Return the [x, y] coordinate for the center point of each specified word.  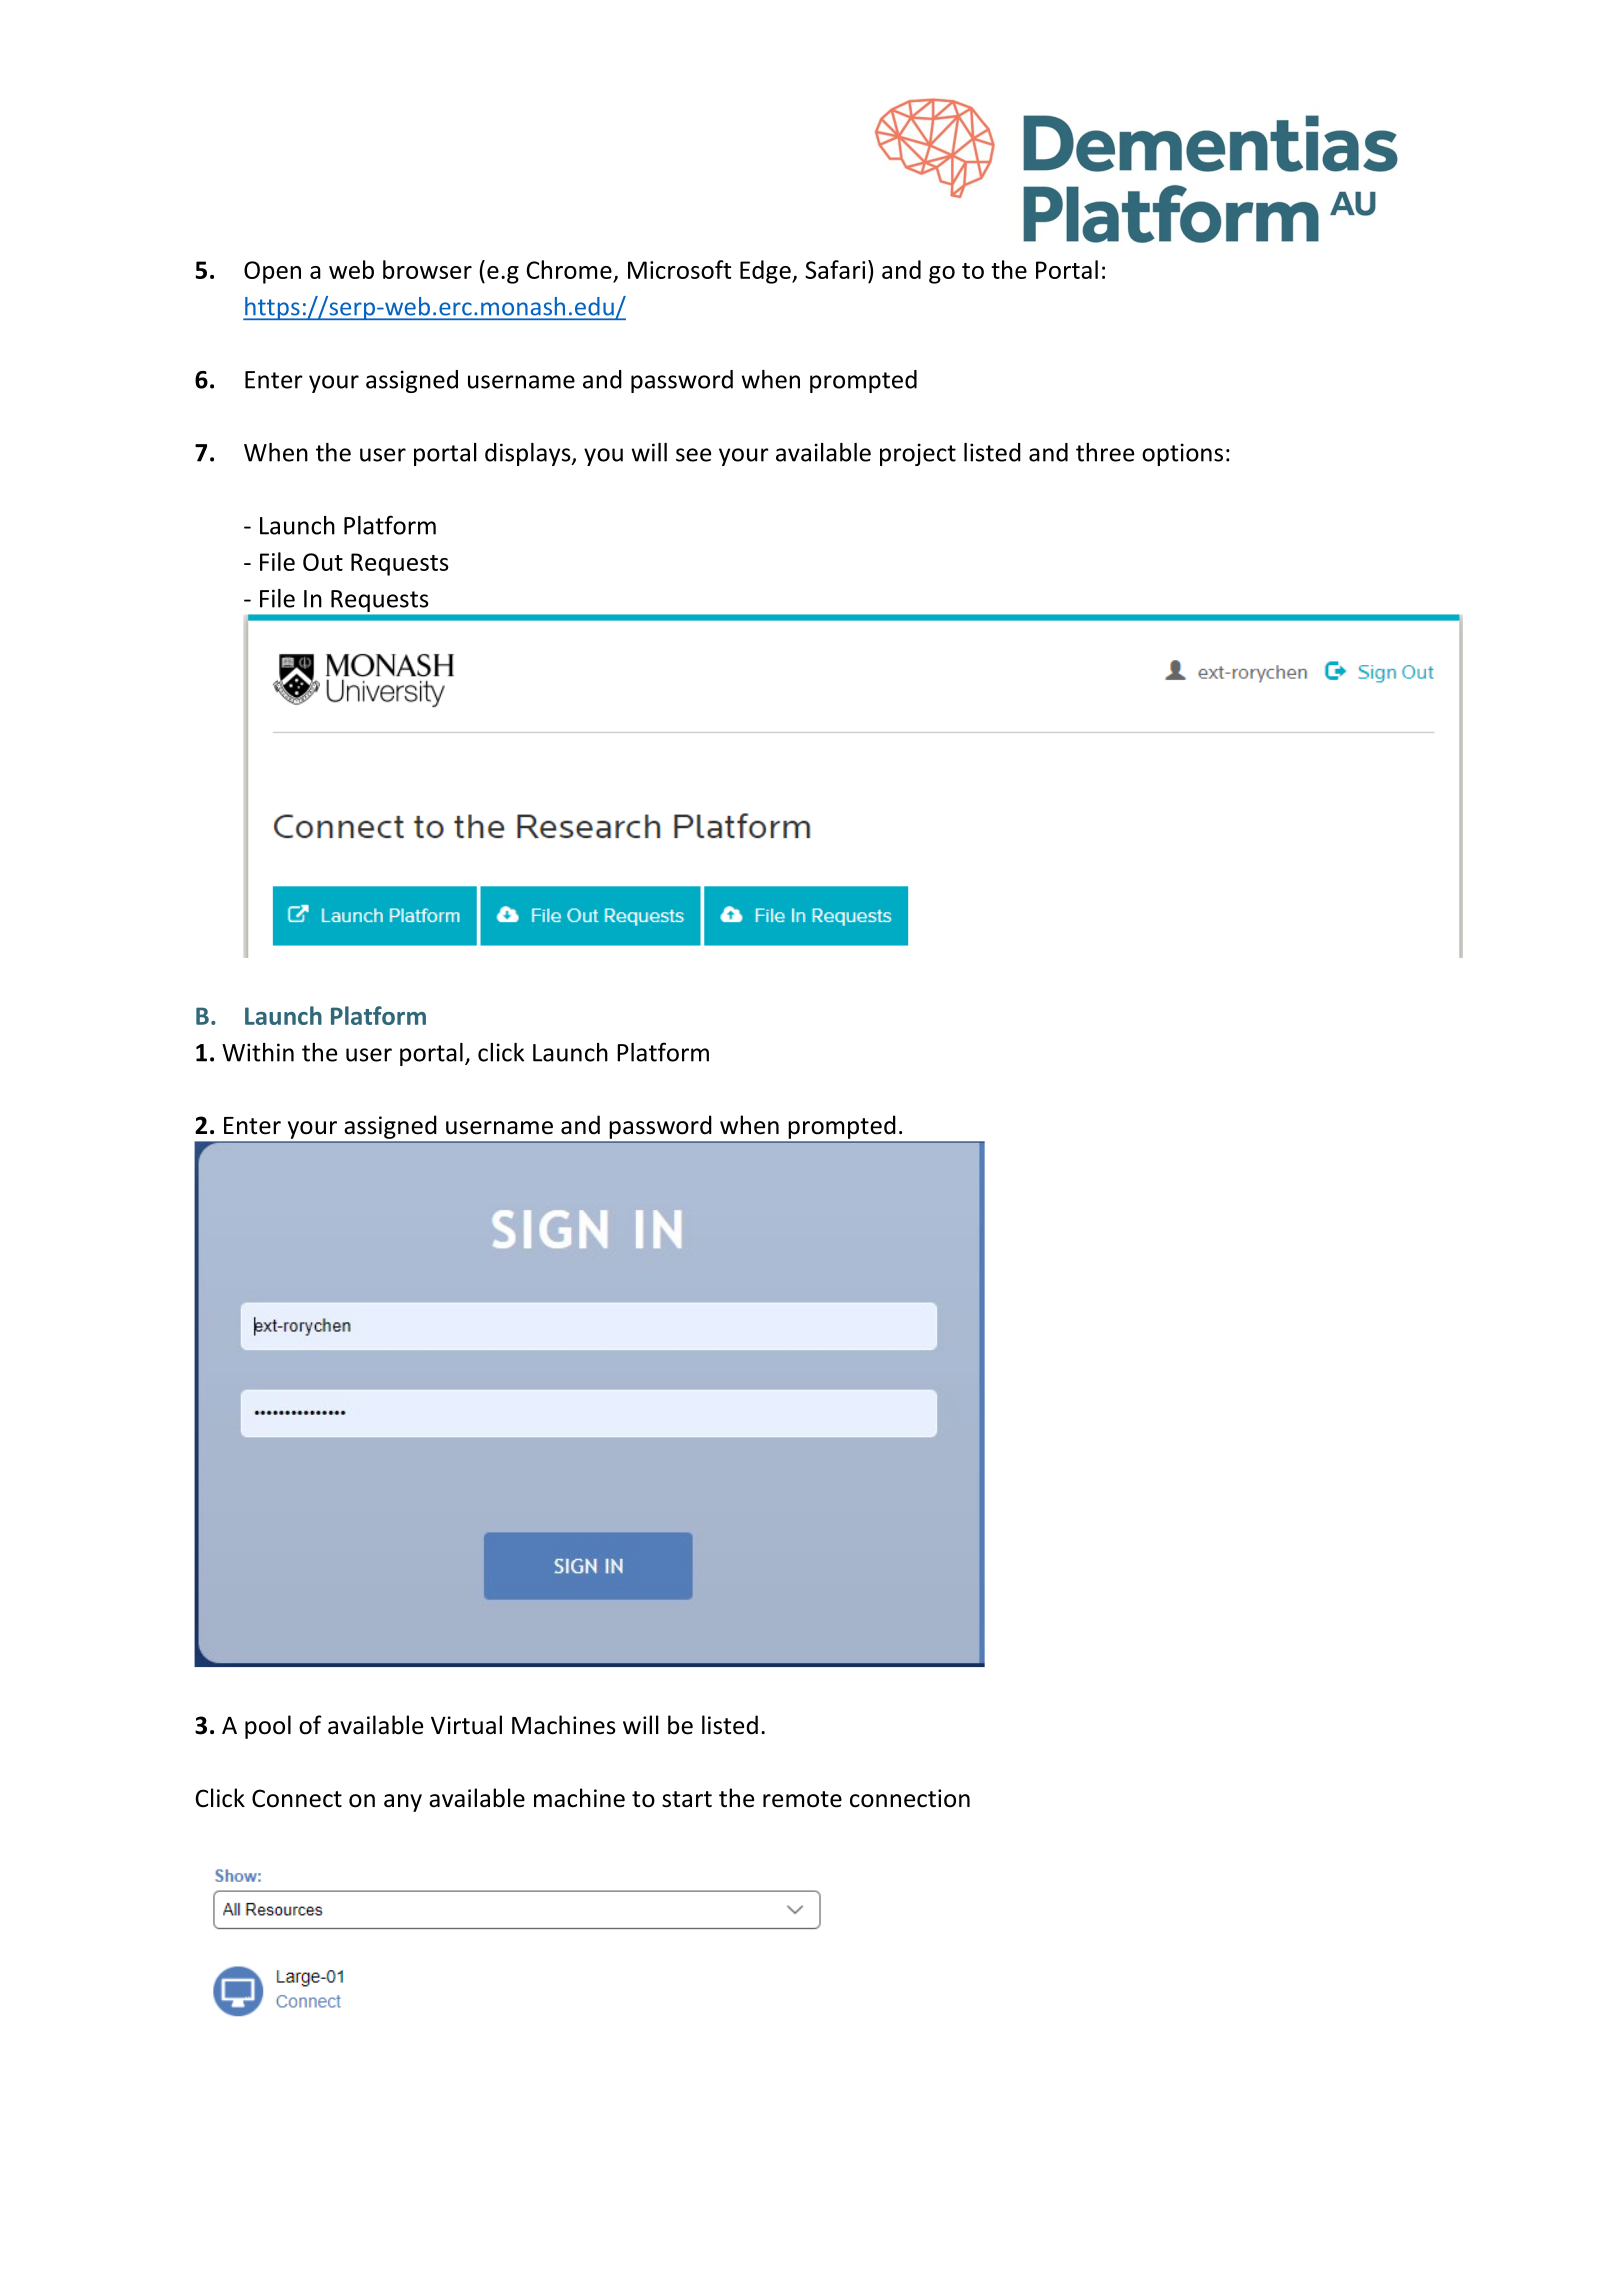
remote [802, 1799]
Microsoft [679, 269]
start [687, 1799]
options [1182, 454]
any [403, 1803]
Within [258, 1052]
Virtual [466, 1725]
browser [427, 269]
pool [268, 1727]
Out [323, 562]
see [693, 455]
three [1105, 452]
